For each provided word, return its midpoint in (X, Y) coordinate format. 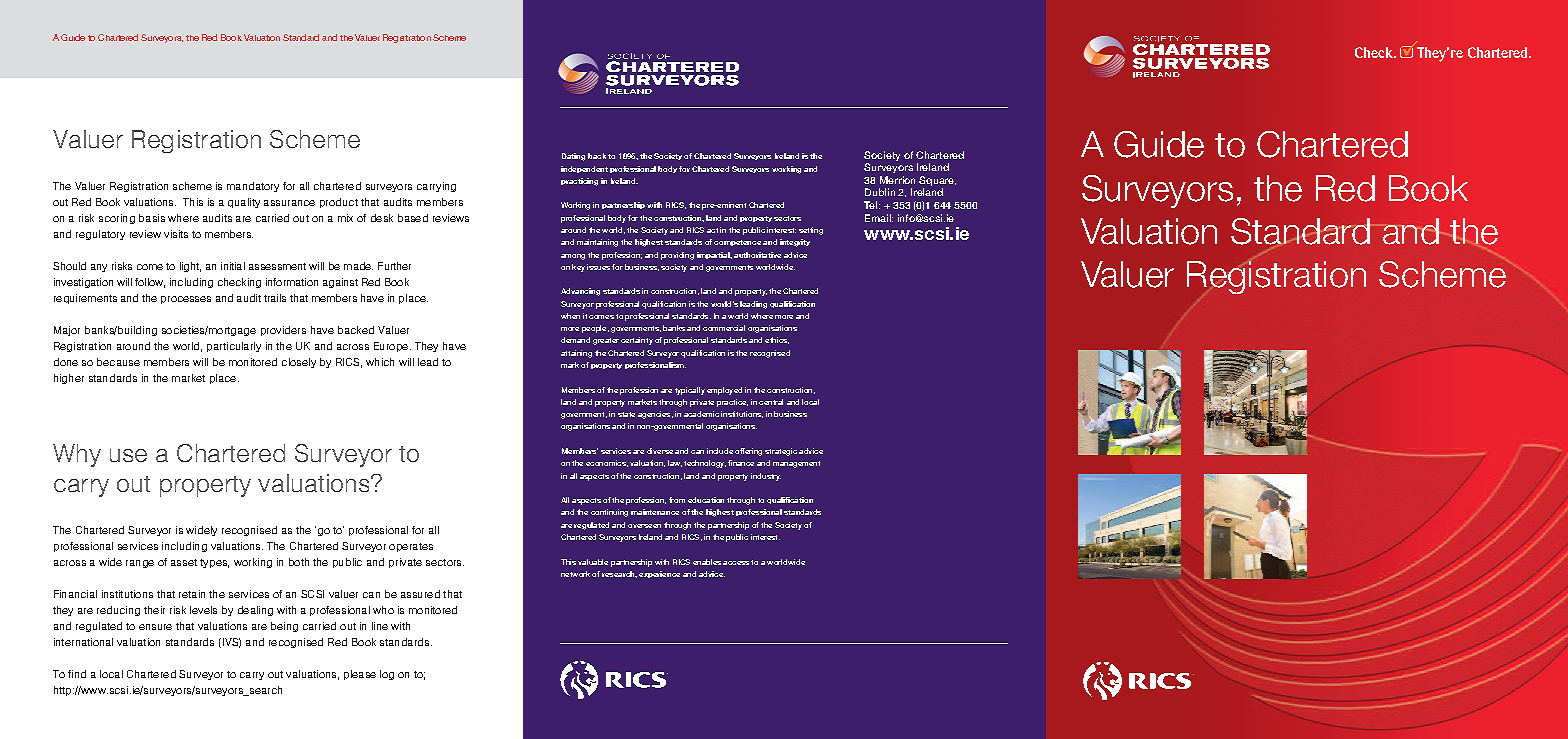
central (771, 402)
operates (411, 547)
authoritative (757, 255)
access (736, 563)
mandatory (253, 187)
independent (584, 169)
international (83, 642)
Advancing (580, 292)
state (626, 414)
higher (69, 379)
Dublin (880, 192)
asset (184, 562)
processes (186, 300)
